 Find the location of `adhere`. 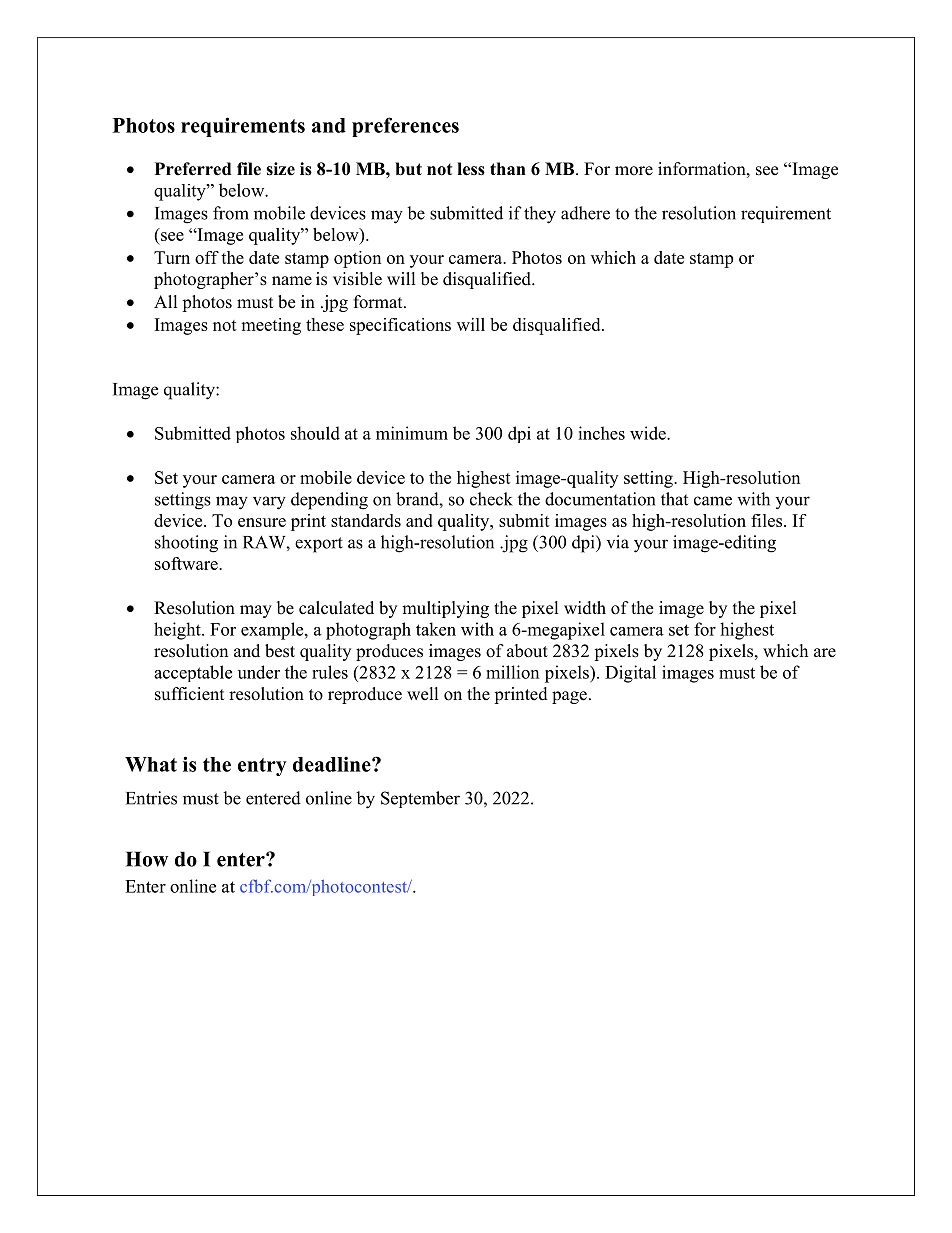

adhere is located at coordinates (585, 213).
